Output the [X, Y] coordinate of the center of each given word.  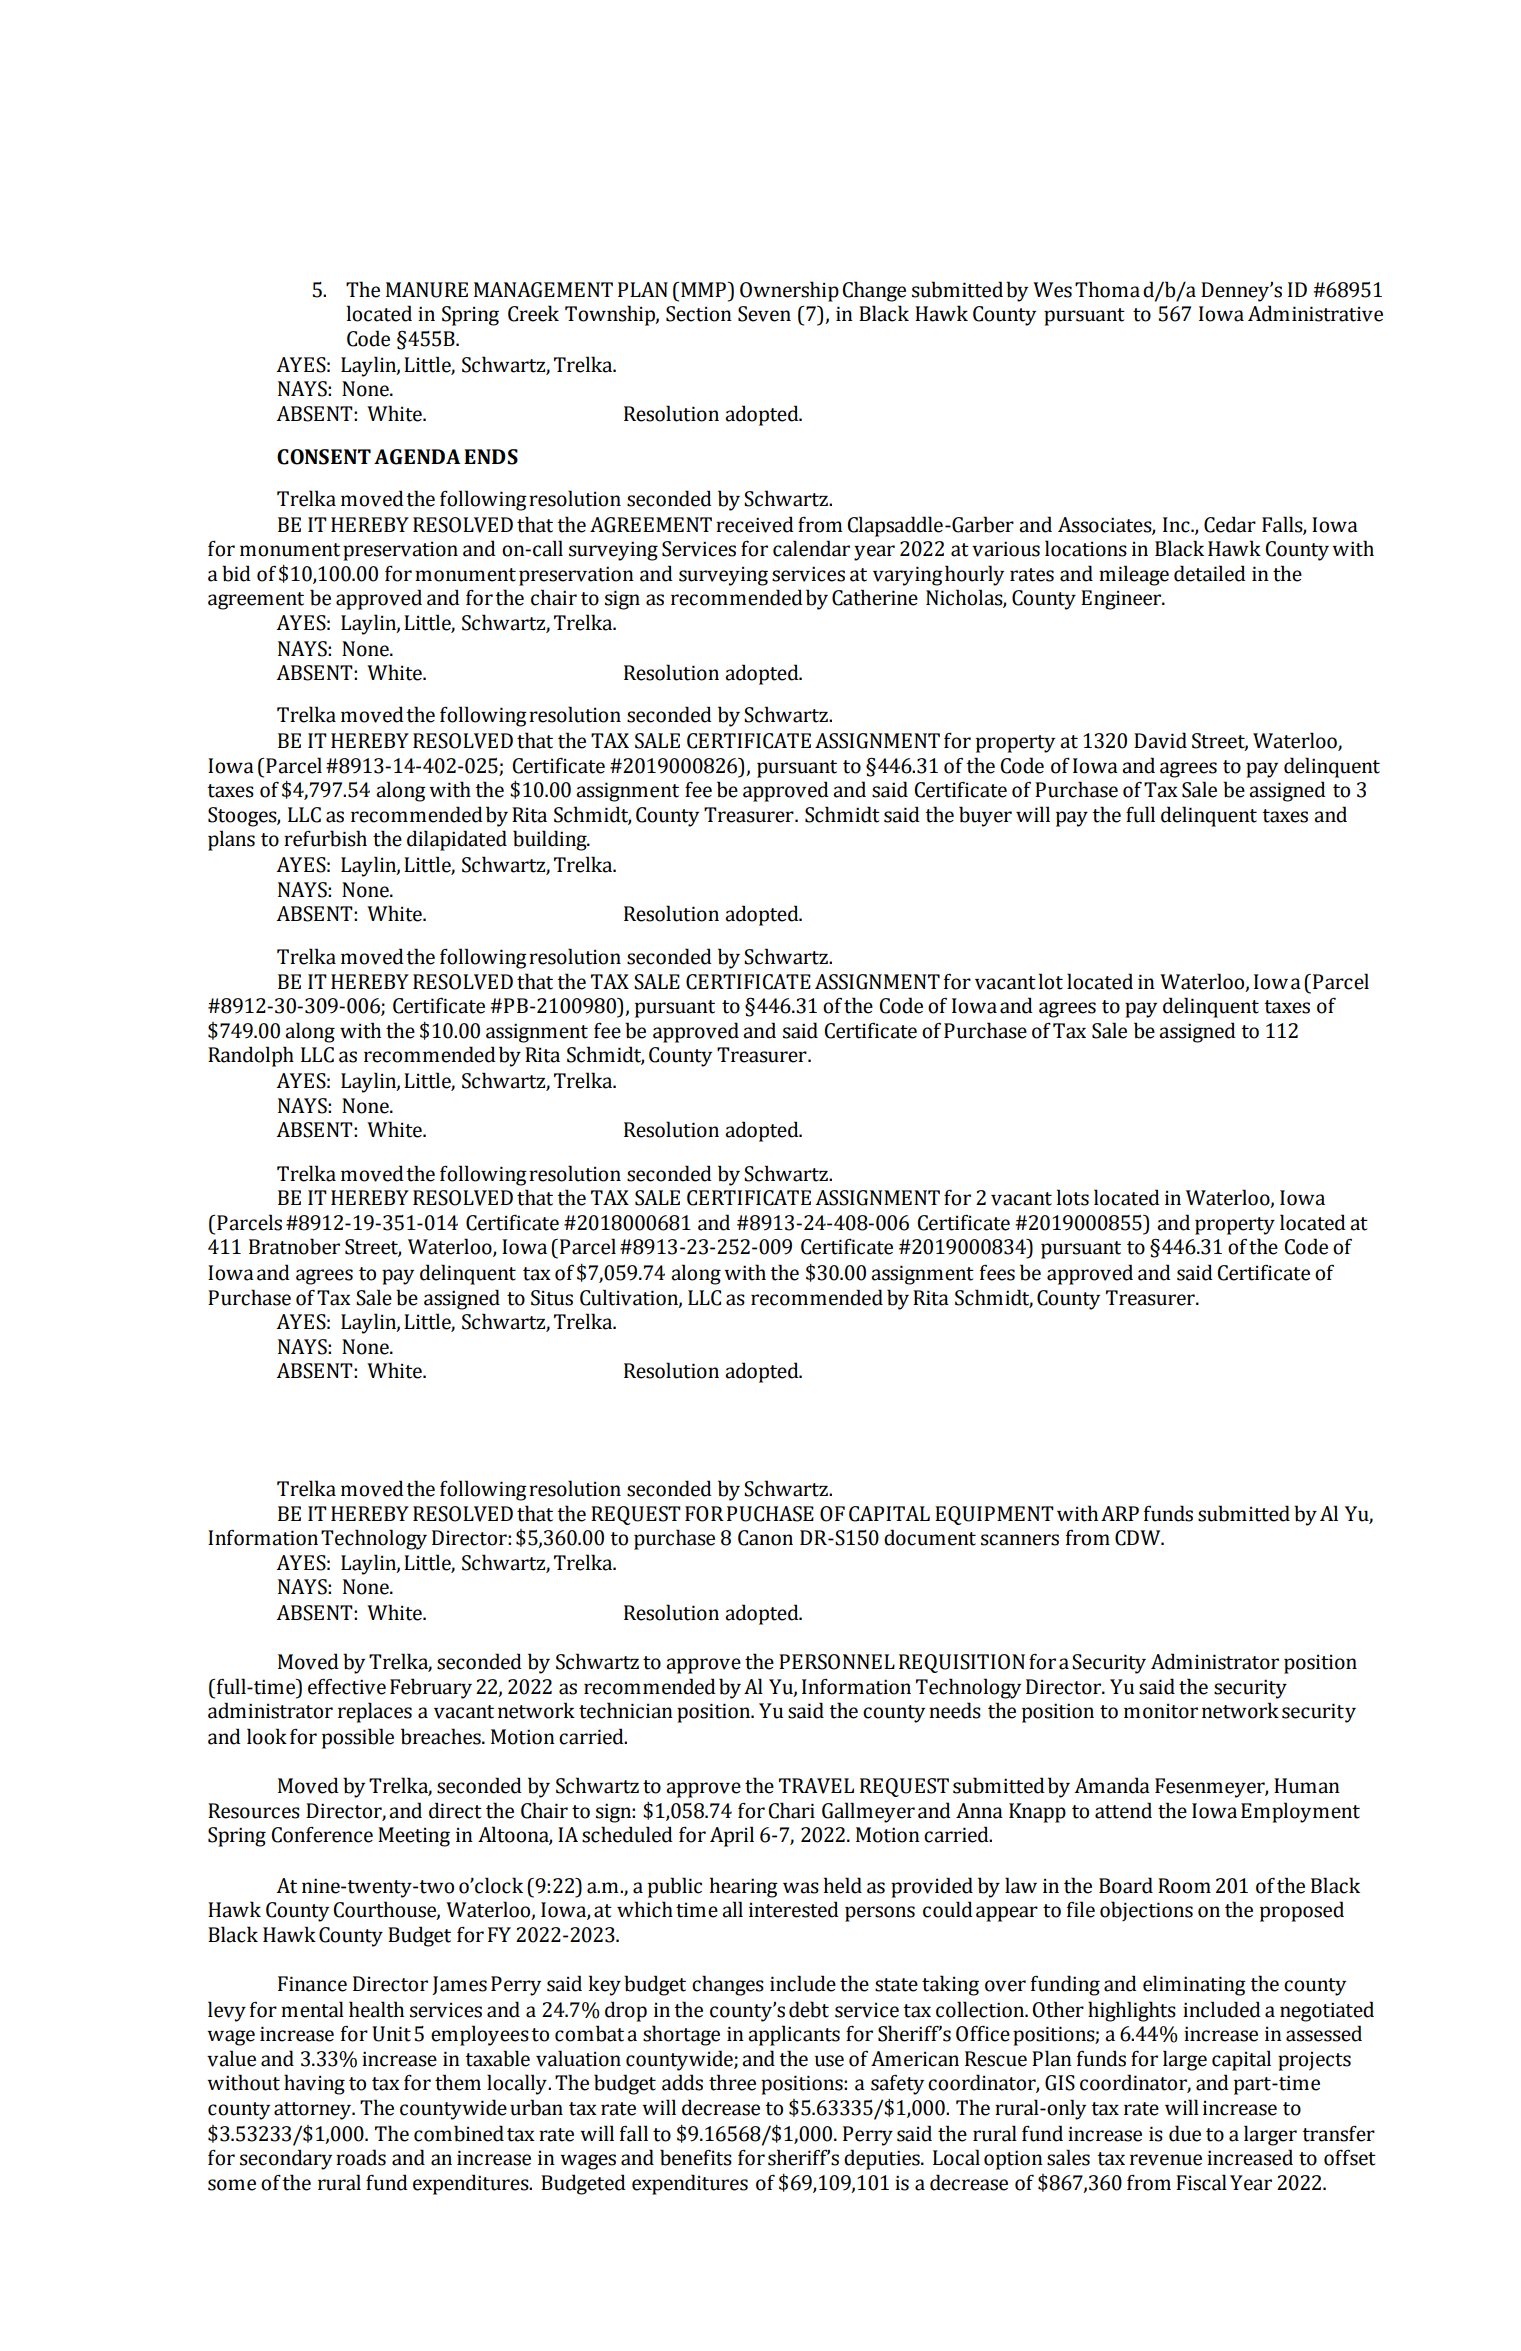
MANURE [427, 290]
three [732, 2082]
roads [361, 2157]
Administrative [1315, 313]
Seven [764, 314]
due [1185, 2133]
